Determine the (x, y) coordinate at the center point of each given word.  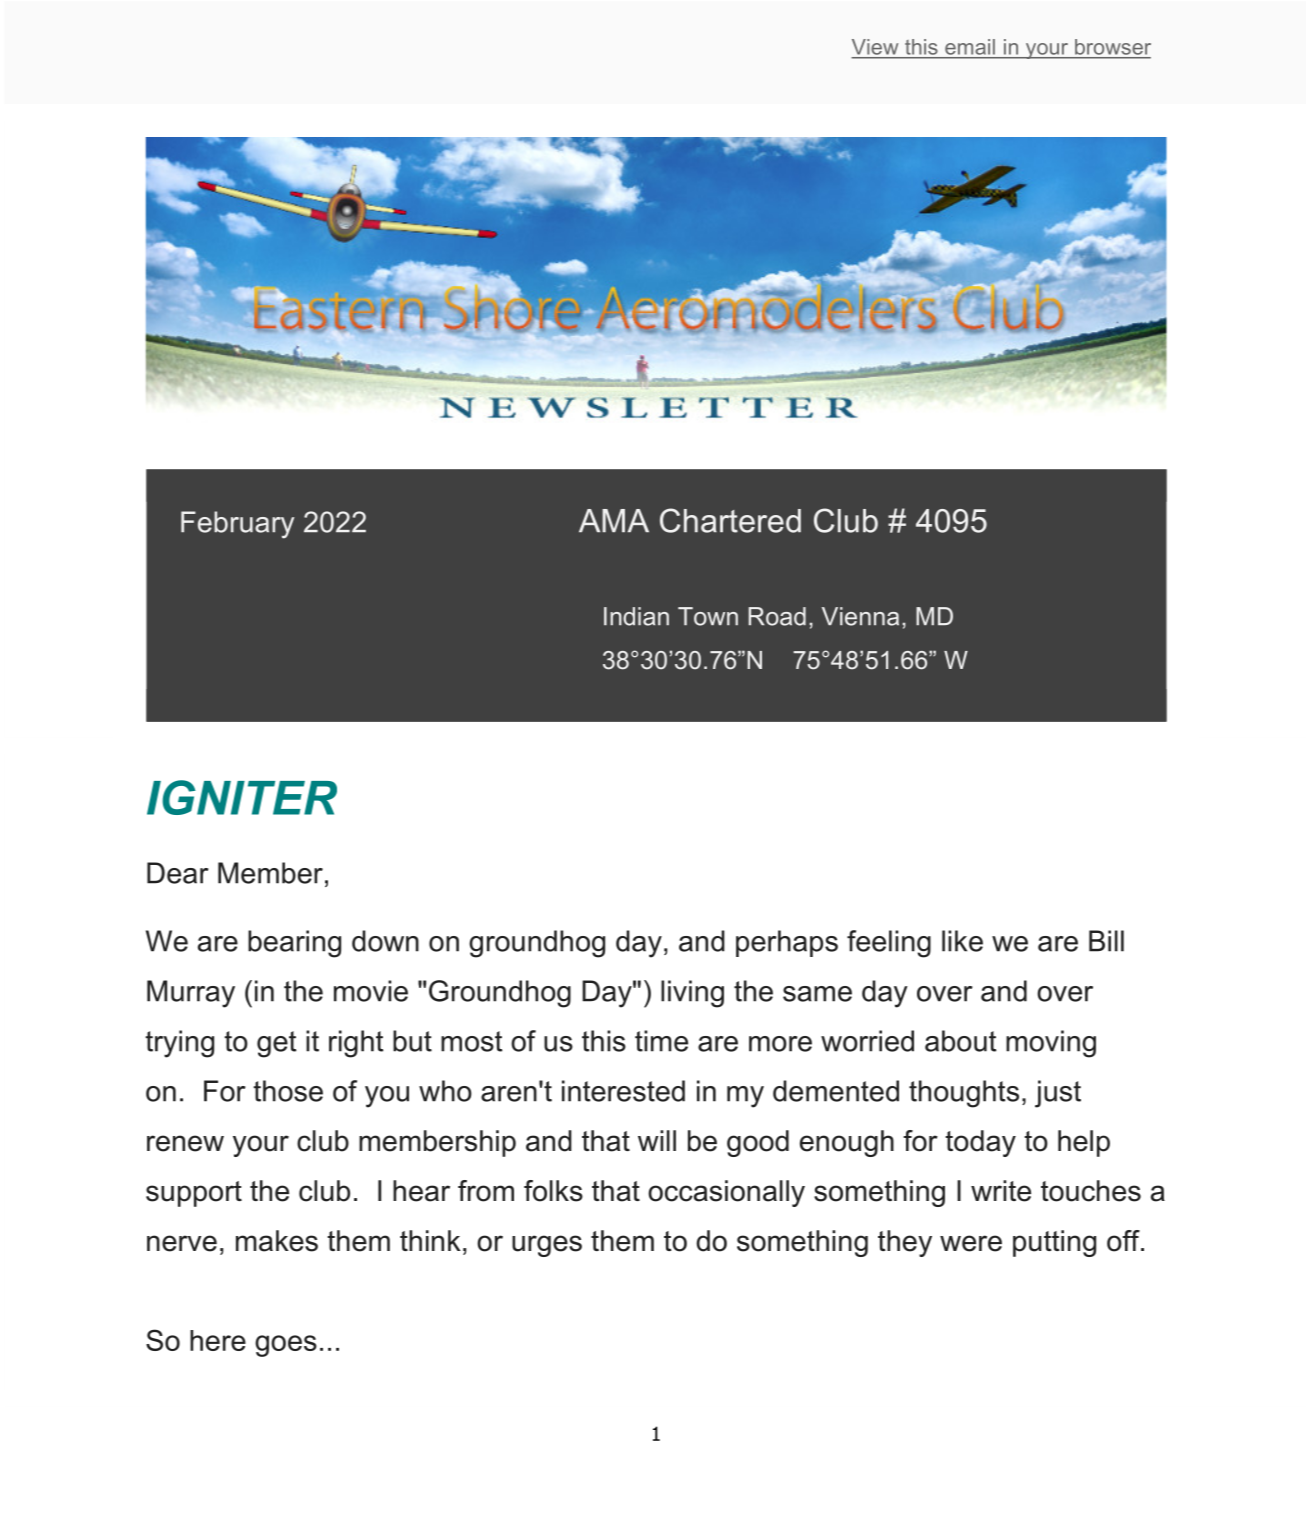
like (962, 941)
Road (777, 616)
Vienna (860, 616)
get (276, 1044)
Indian (636, 616)
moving (1051, 1044)
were (971, 1243)
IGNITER (242, 797)
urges (547, 1246)
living (692, 994)
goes (286, 1346)
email (970, 47)
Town (708, 616)
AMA (614, 520)
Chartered (730, 520)
